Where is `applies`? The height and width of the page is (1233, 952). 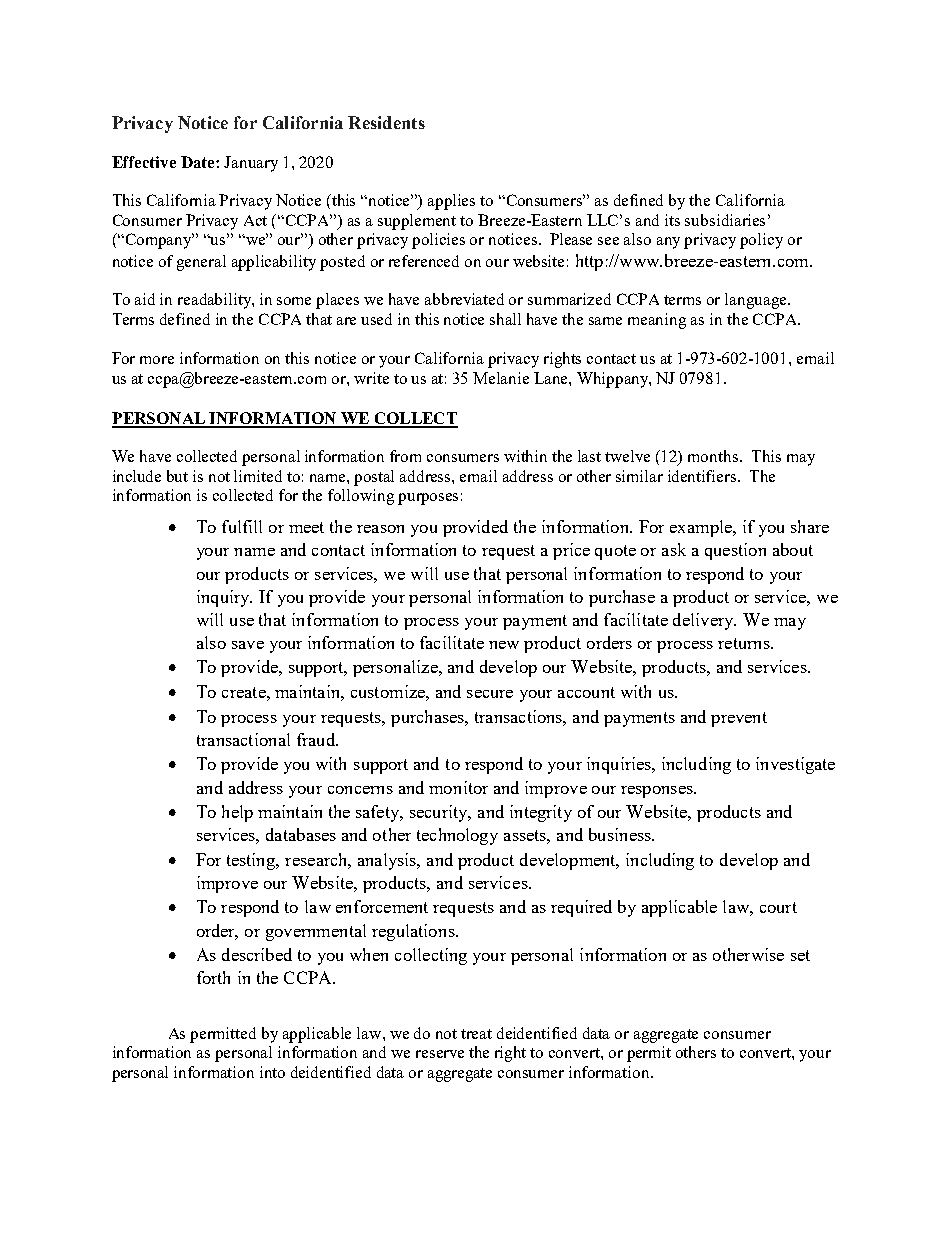
applies is located at coordinates (451, 202).
